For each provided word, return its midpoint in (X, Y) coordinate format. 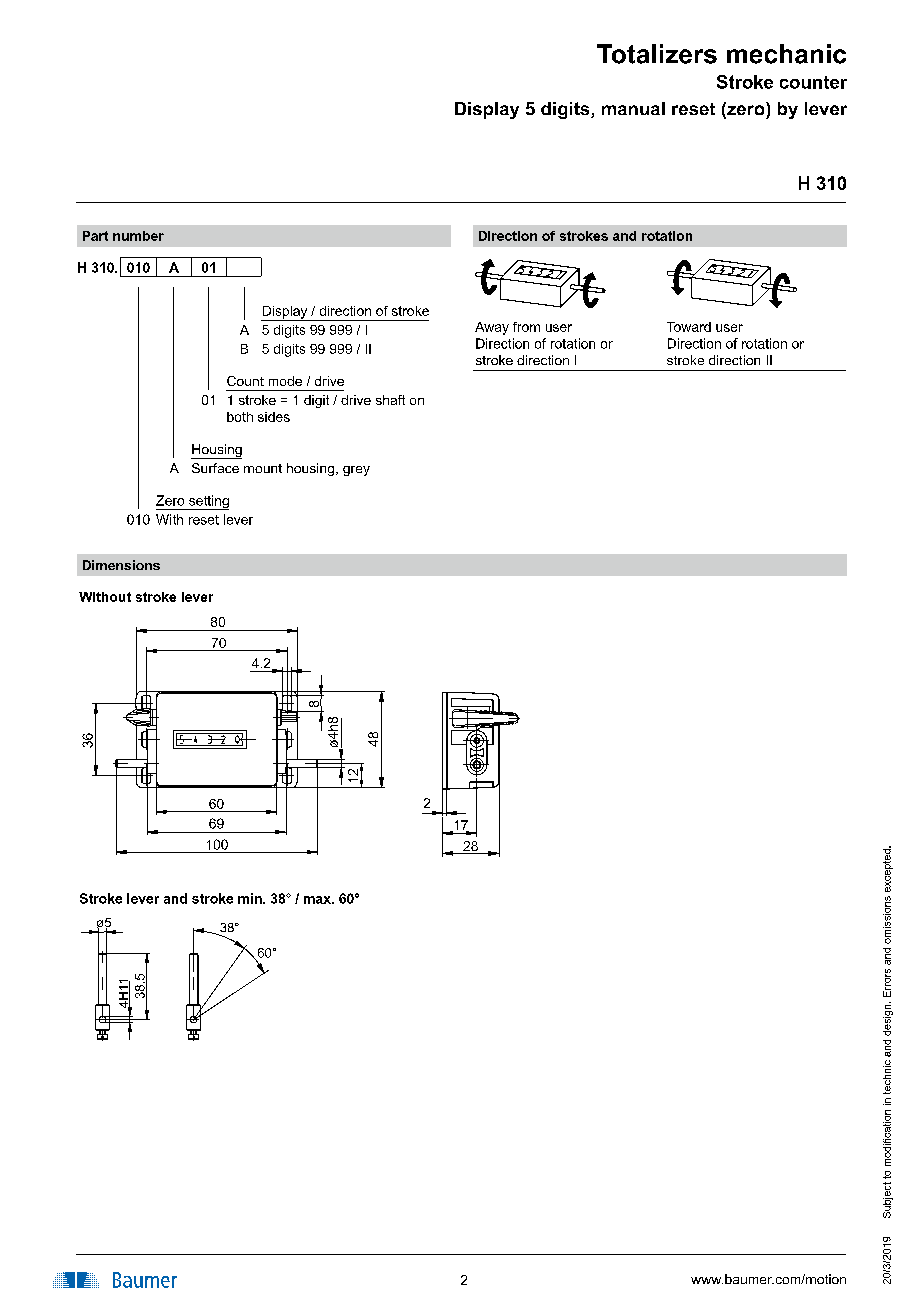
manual (633, 108)
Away (492, 328)
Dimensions (121, 565)
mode (285, 381)
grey (356, 471)
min (251, 898)
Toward (689, 327)
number (138, 236)
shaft (390, 400)
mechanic (786, 54)
